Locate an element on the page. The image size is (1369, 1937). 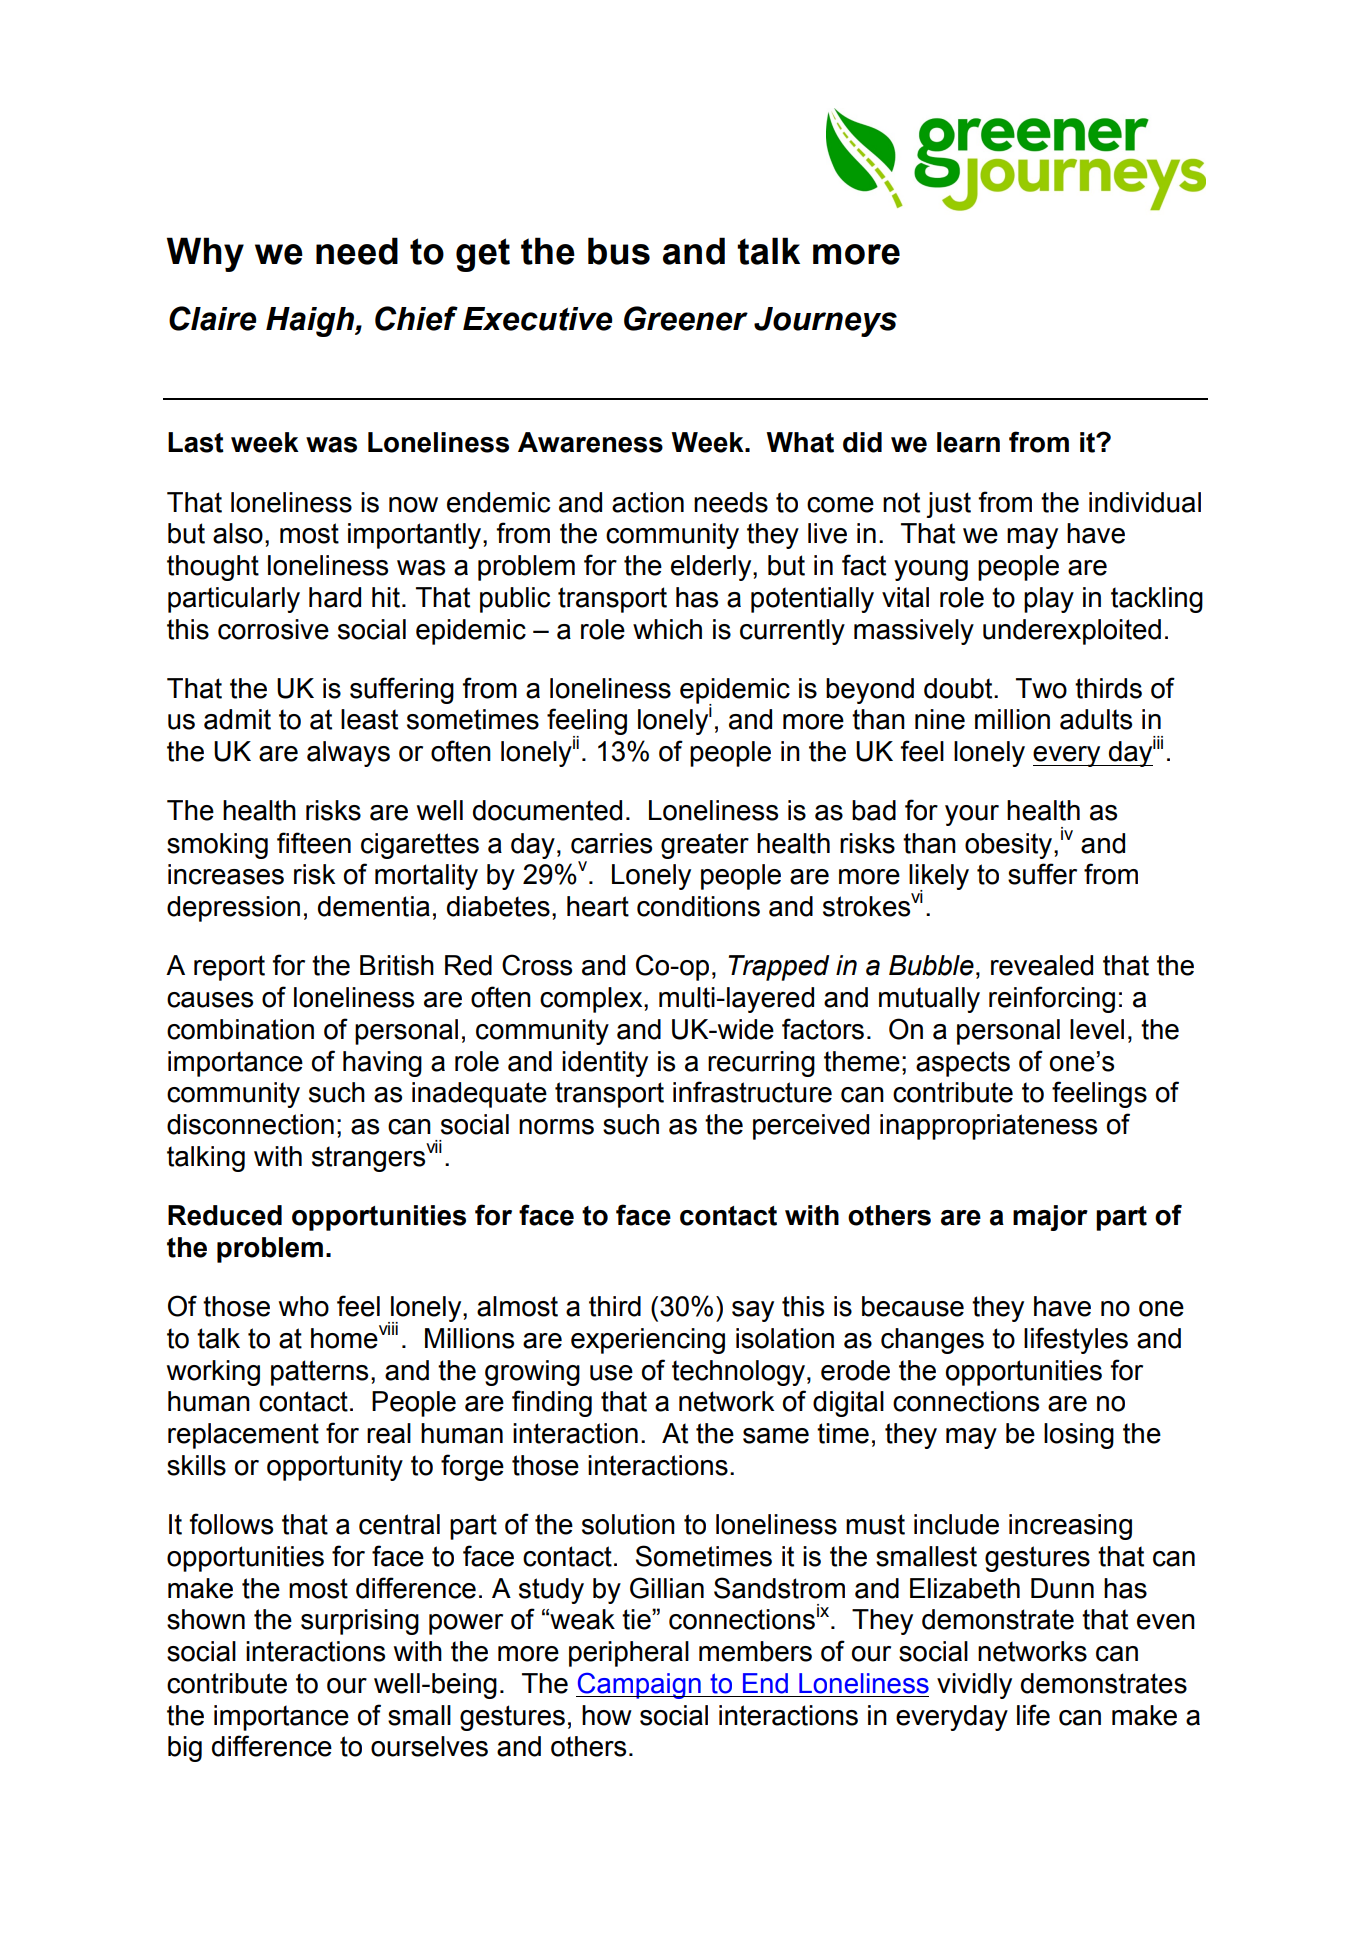
combination is located at coordinates (240, 1029).
